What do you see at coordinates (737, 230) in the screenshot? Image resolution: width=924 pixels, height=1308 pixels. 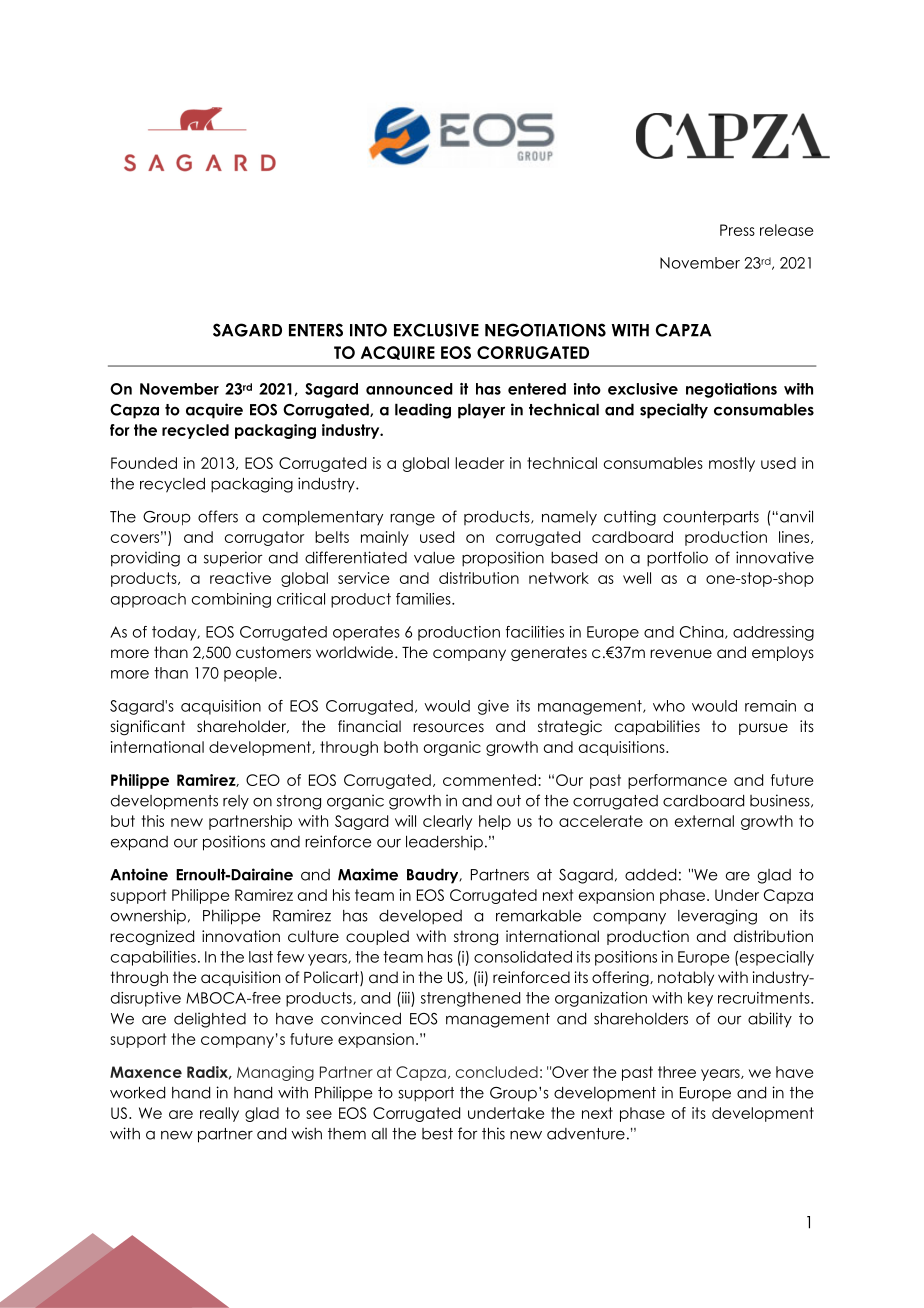 I see `Press` at bounding box center [737, 230].
